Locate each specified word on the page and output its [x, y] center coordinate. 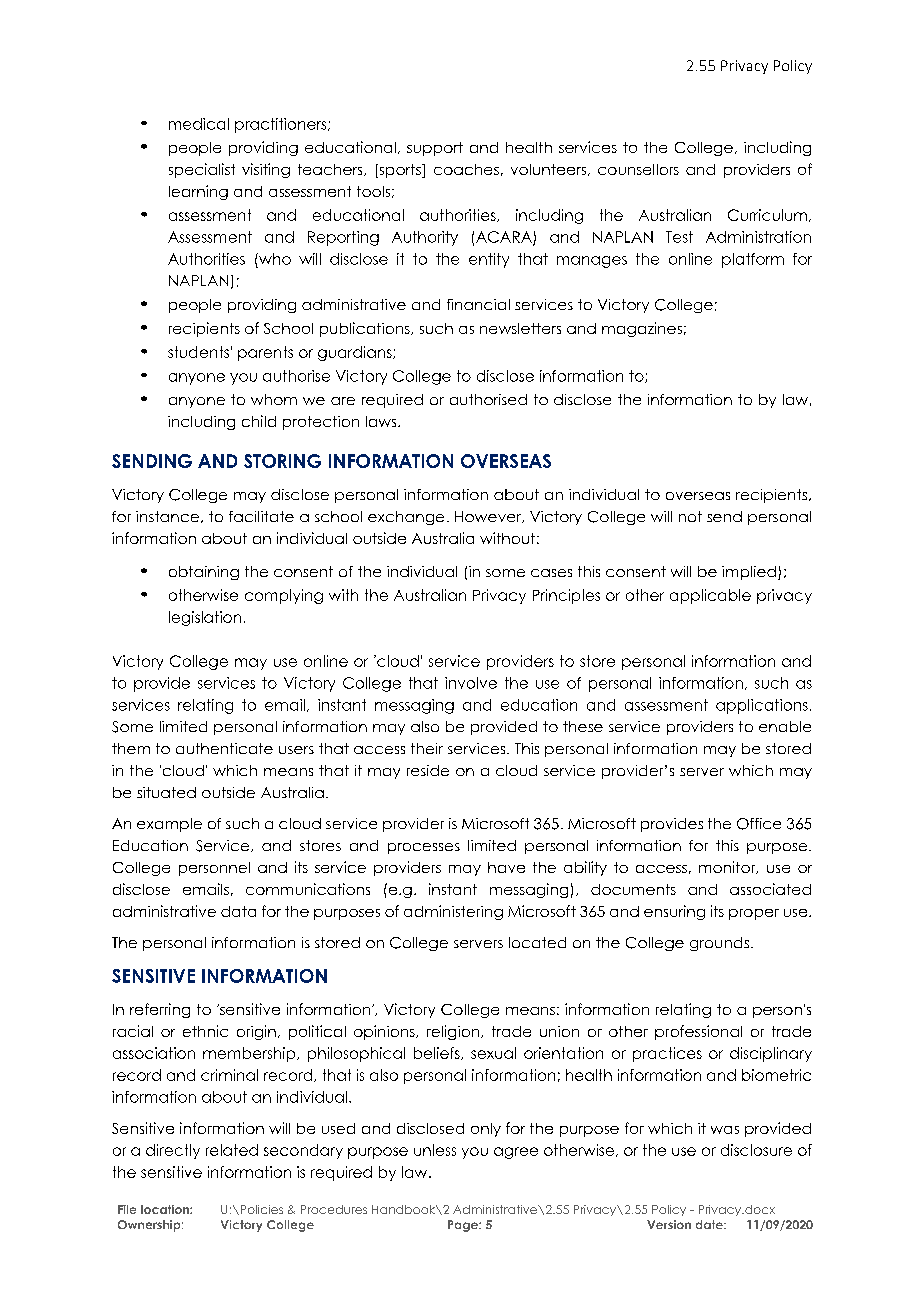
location [166, 1209]
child [259, 421]
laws [382, 421]
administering [453, 912]
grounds [719, 944]
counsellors [638, 169]
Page [464, 1226]
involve [471, 683]
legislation [205, 618]
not [690, 516]
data [238, 911]
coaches [466, 169]
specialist [202, 170]
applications [762, 706]
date [710, 1224]
